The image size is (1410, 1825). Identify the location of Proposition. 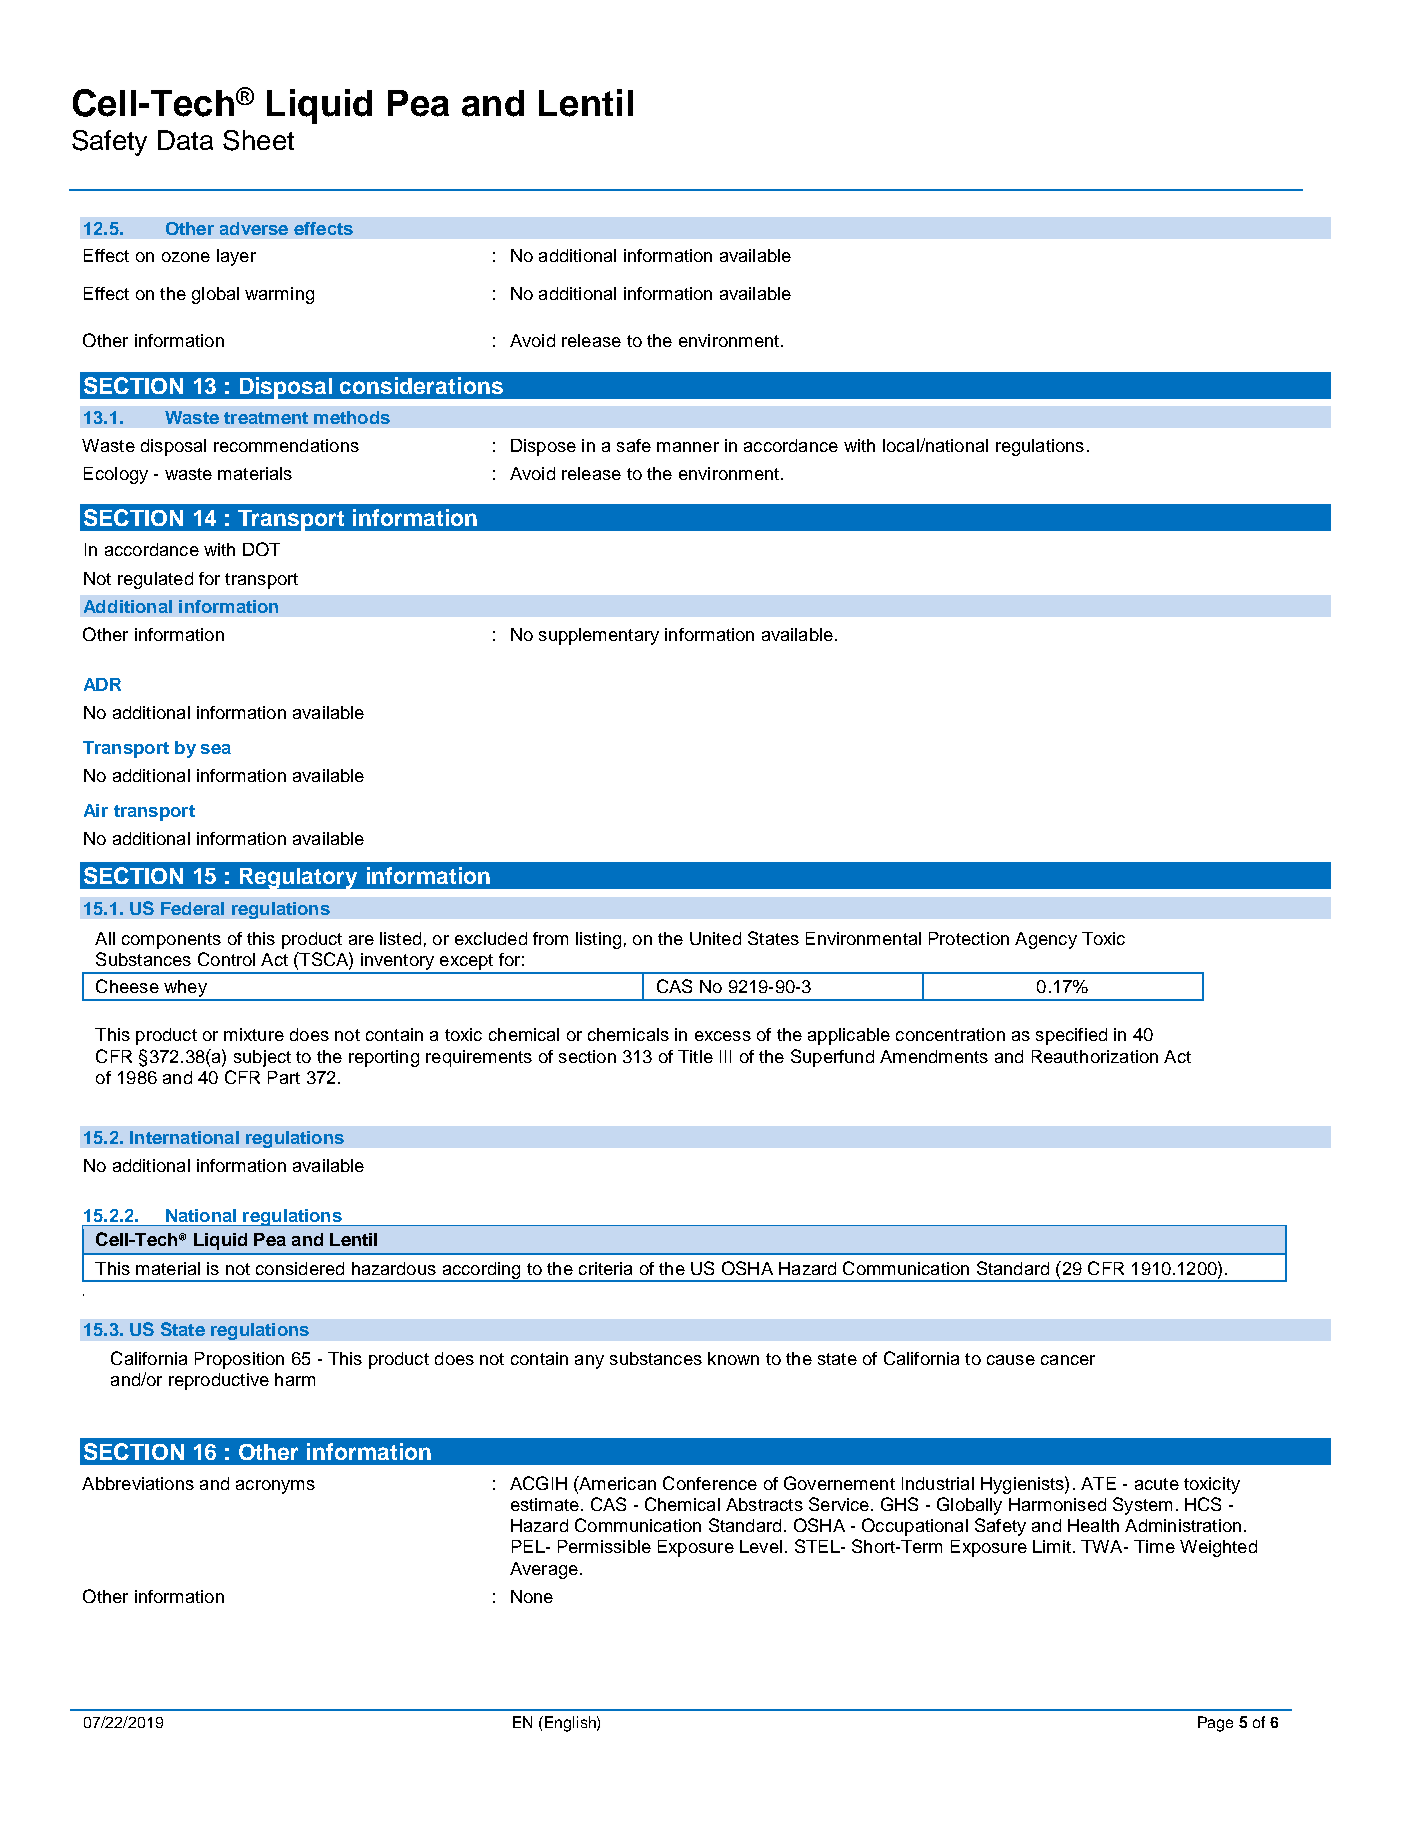
(239, 1360).
